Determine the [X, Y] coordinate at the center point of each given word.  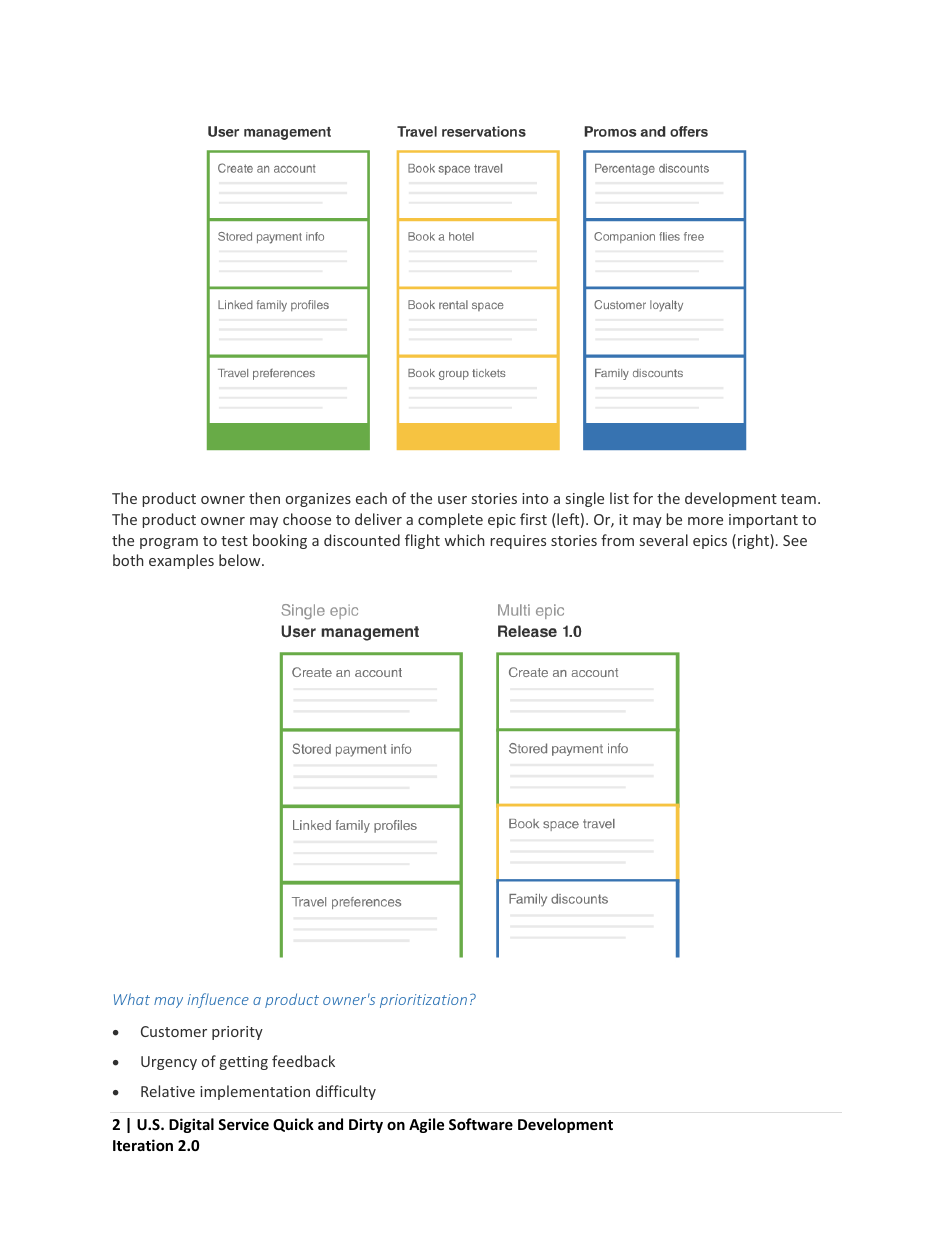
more [705, 521]
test [234, 541]
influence [218, 1000]
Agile [426, 1125]
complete [450, 520]
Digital [191, 1125]
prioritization [423, 1001]
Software [481, 1124]
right [754, 541]
